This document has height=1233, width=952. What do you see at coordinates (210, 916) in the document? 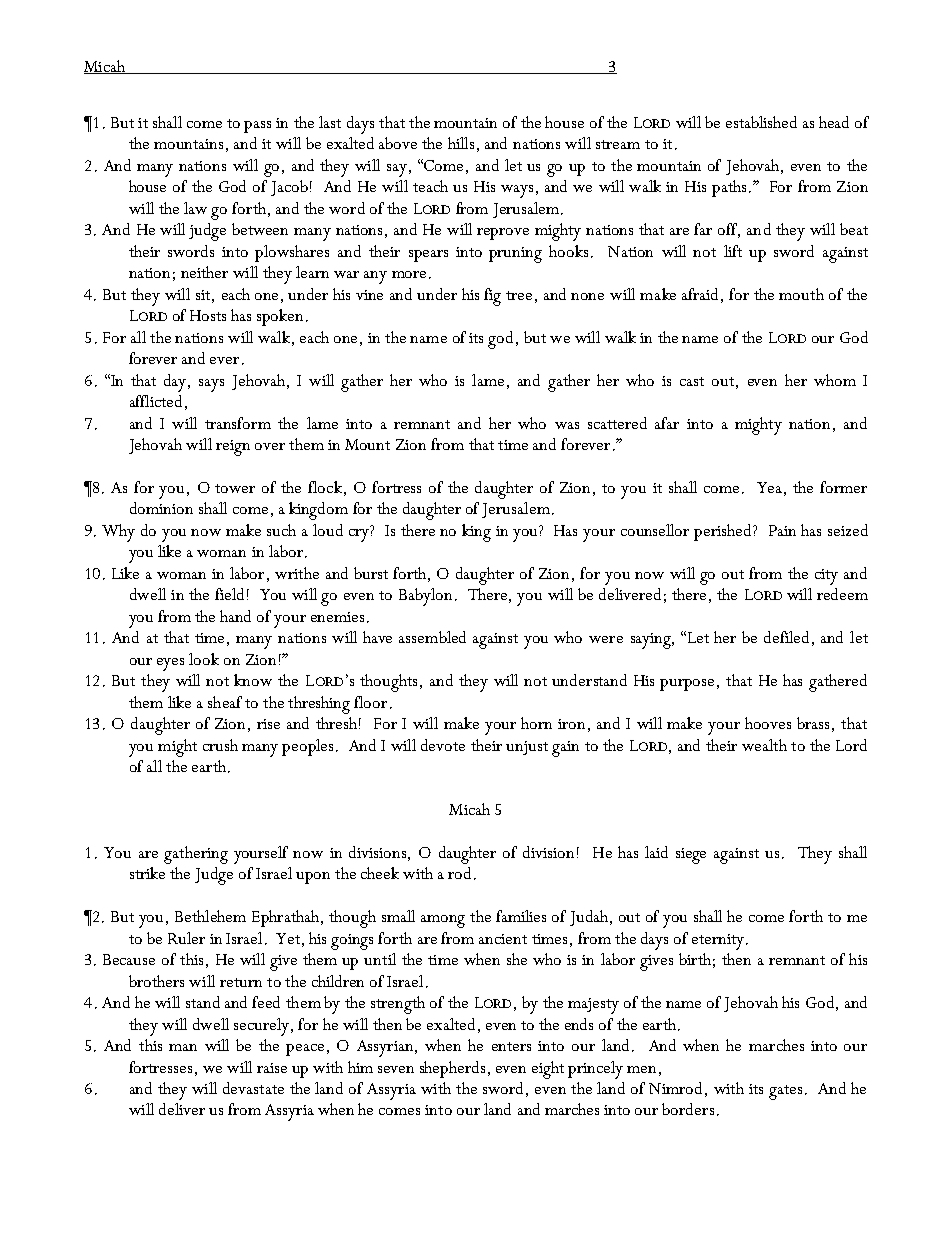
I see `Bethlehem` at bounding box center [210, 916].
